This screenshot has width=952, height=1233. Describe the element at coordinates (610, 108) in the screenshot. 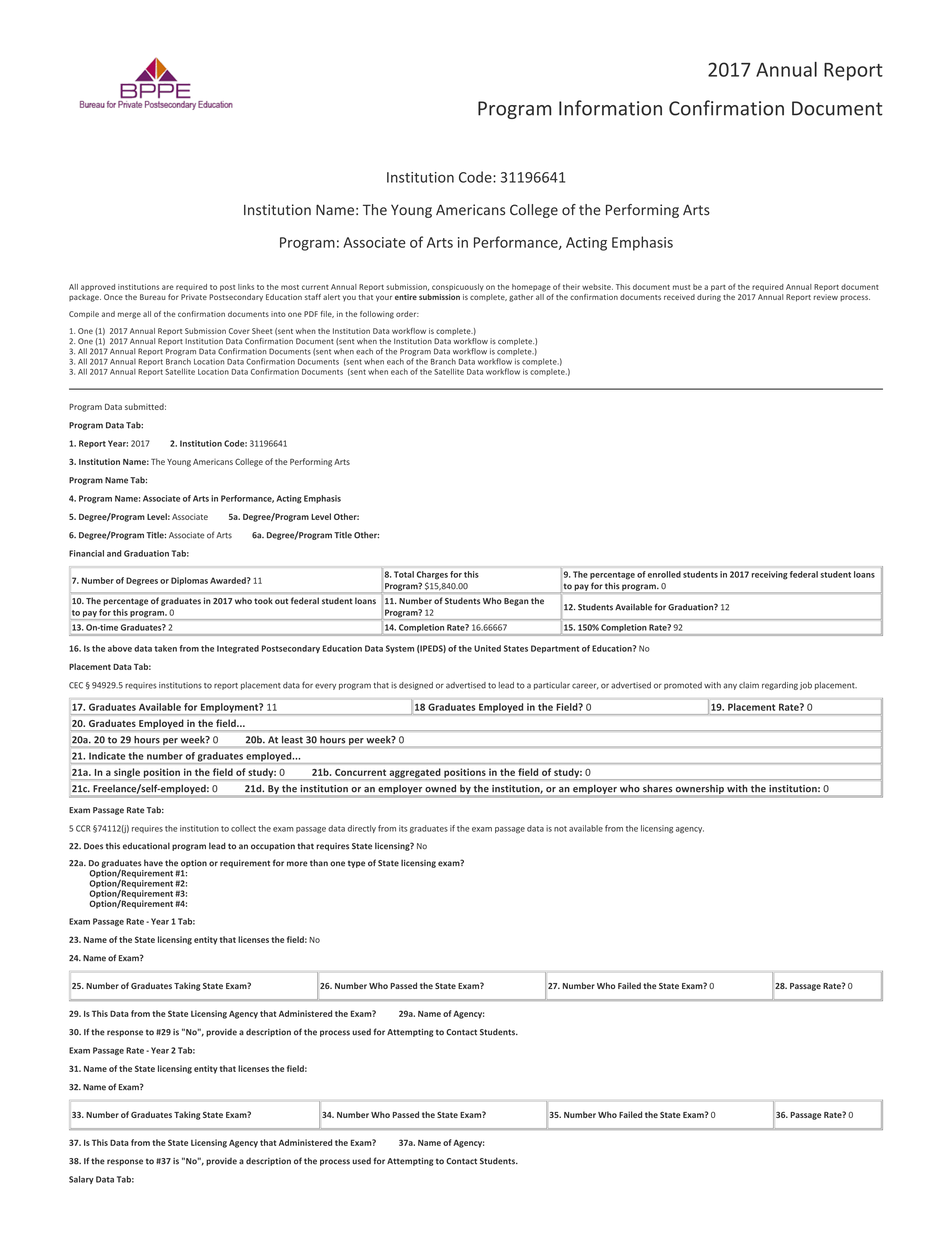

I see `Information` at that location.
